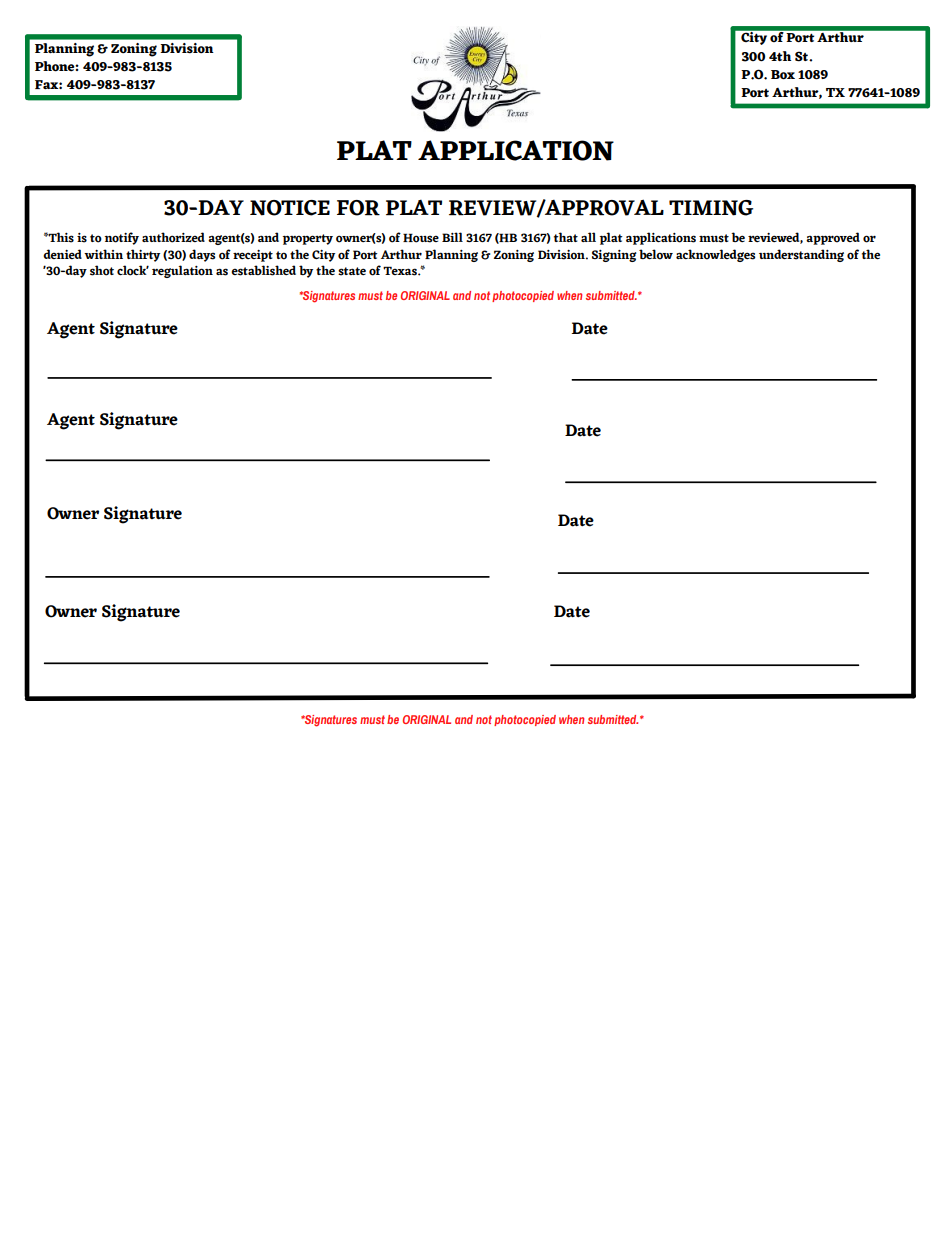 The height and width of the document is (1233, 952). Describe the element at coordinates (588, 237) in the document. I see `all` at that location.
